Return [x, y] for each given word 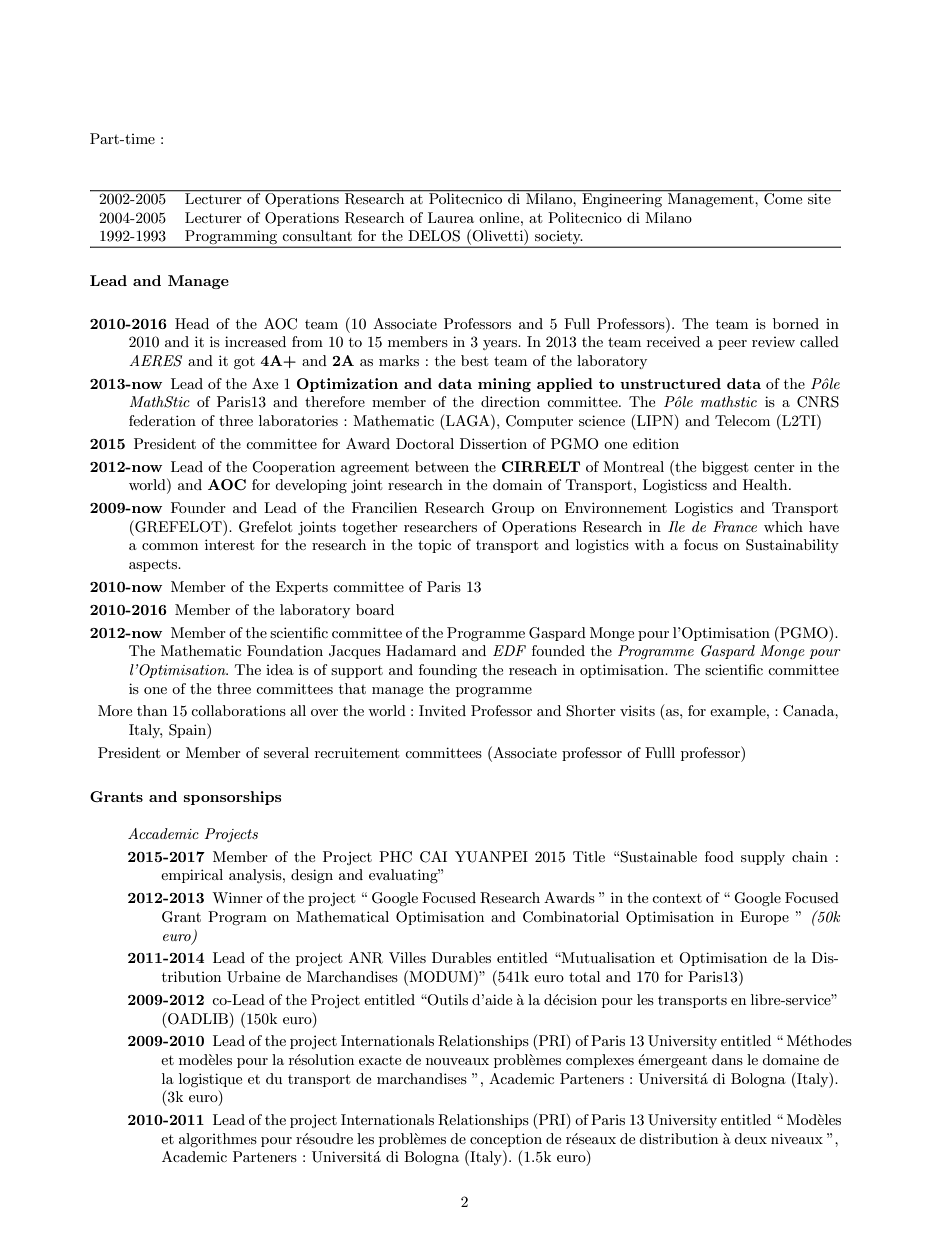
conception [506, 1140]
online [500, 217]
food [719, 856]
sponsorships [232, 798]
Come [783, 198]
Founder [198, 507]
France [735, 526]
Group [513, 509]
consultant [317, 235]
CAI [433, 857]
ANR [366, 958]
